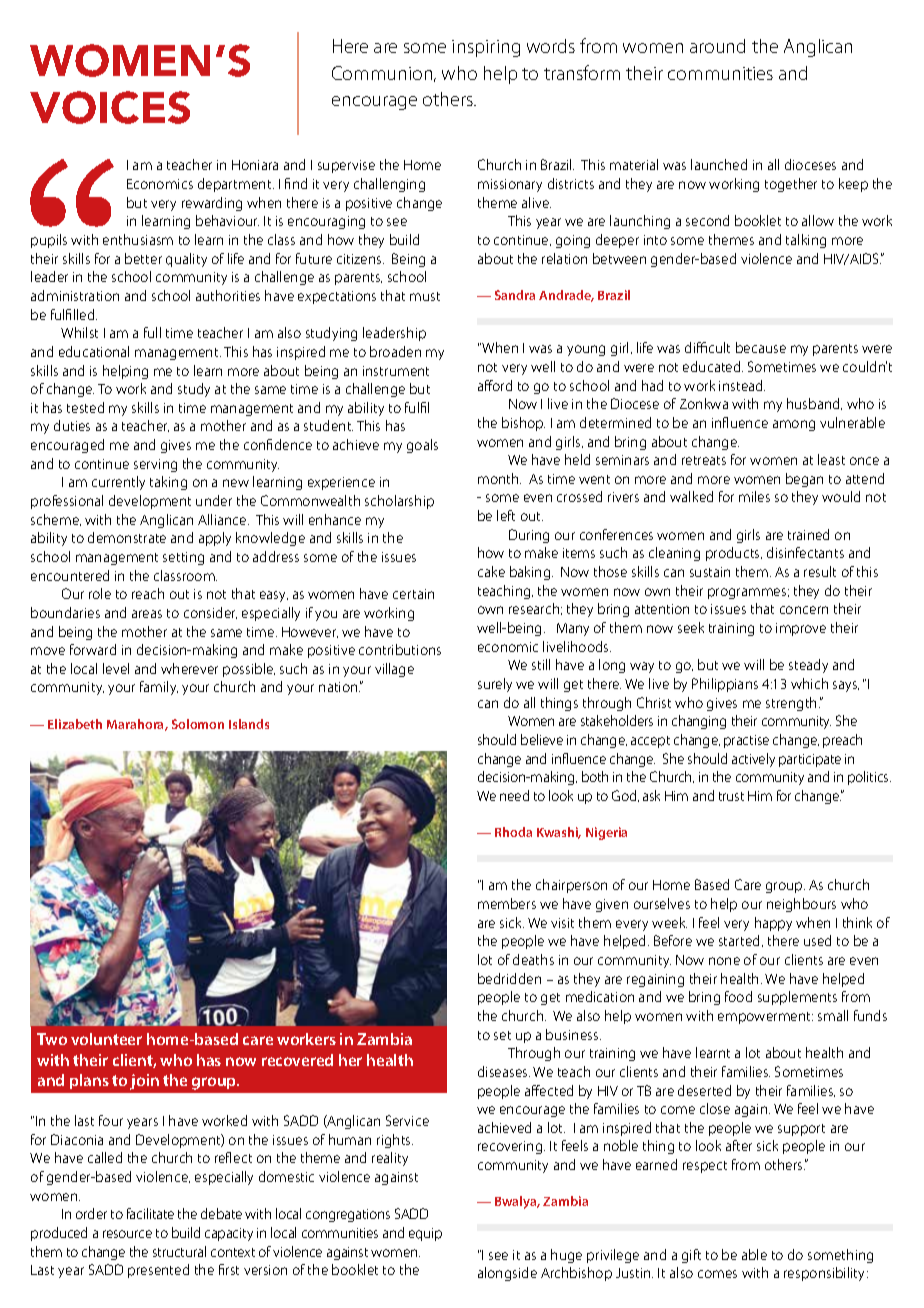 The image size is (924, 1308). Describe the element at coordinates (127, 1234) in the screenshot. I see `resource` at that location.
